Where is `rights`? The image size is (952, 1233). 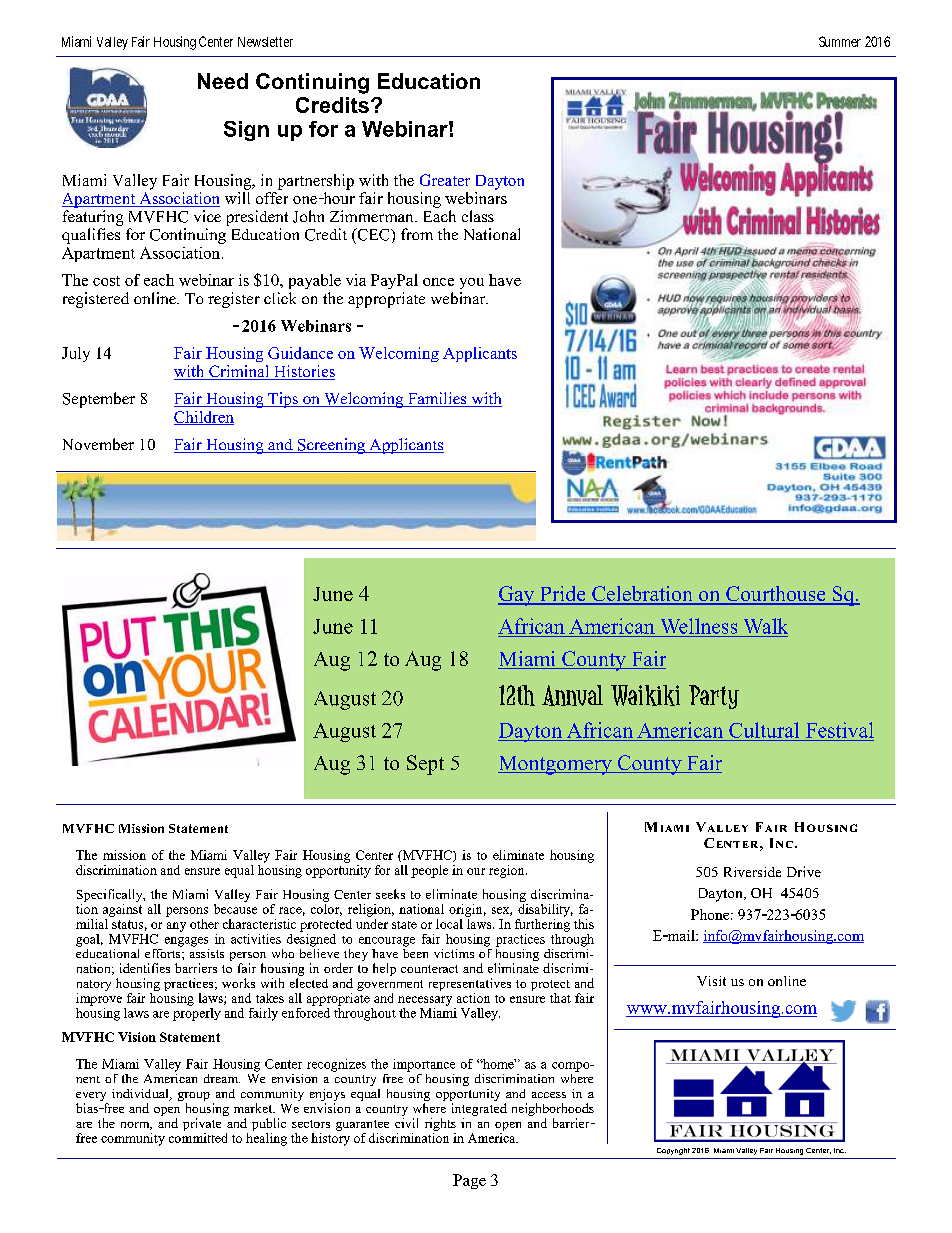
rights is located at coordinates (440, 1124).
